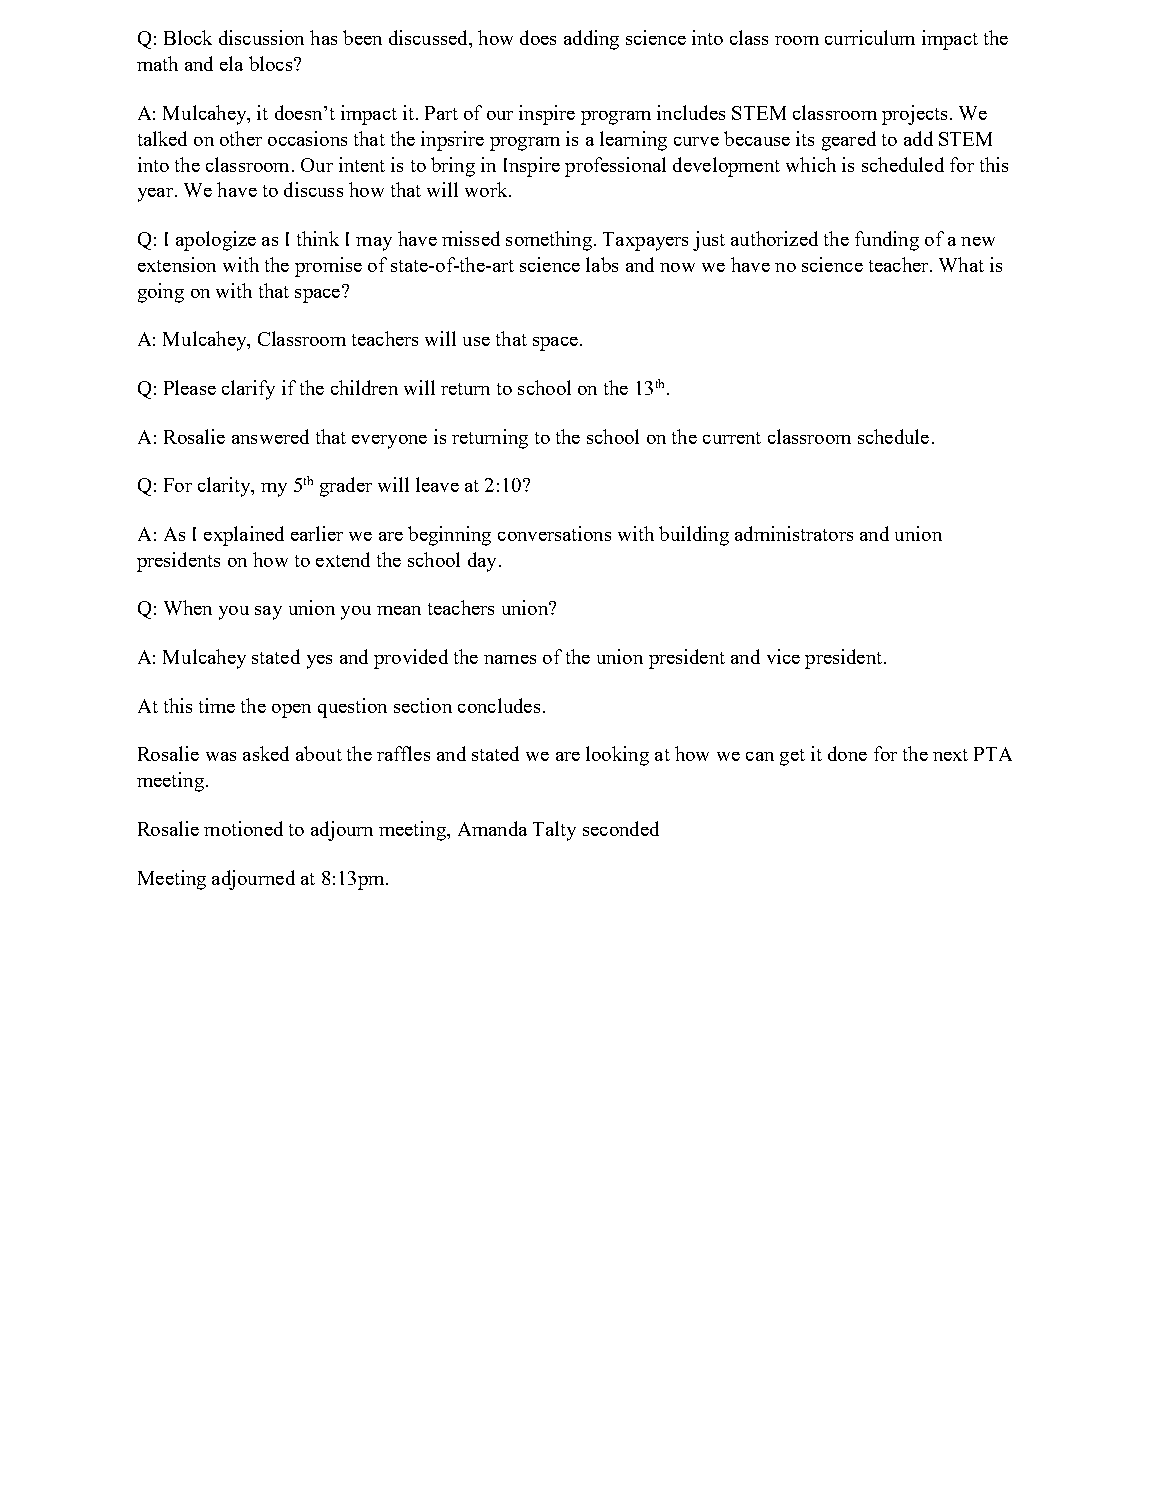 Image resolution: width=1161 pixels, height=1502 pixels. I want to click on adding, so click(591, 40).
